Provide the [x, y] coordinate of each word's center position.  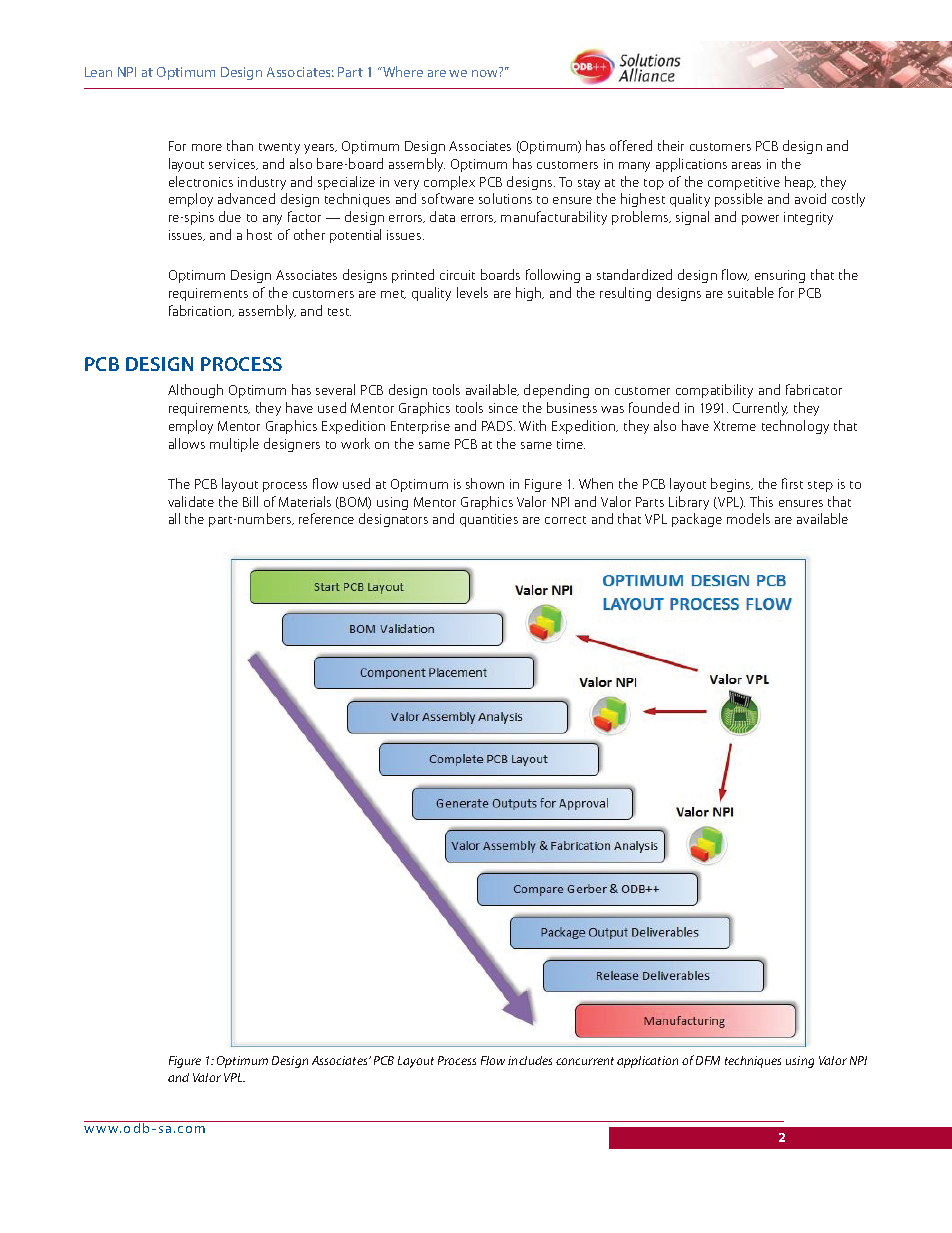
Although [195, 391]
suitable [751, 292]
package [697, 520]
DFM [708, 1060]
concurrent [585, 1061]
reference [326, 518]
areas [746, 165]
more [207, 147]
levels [472, 292]
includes [530, 1060]
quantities [489, 520]
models [748, 518]
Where [402, 71]
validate [191, 501]
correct [565, 520]
